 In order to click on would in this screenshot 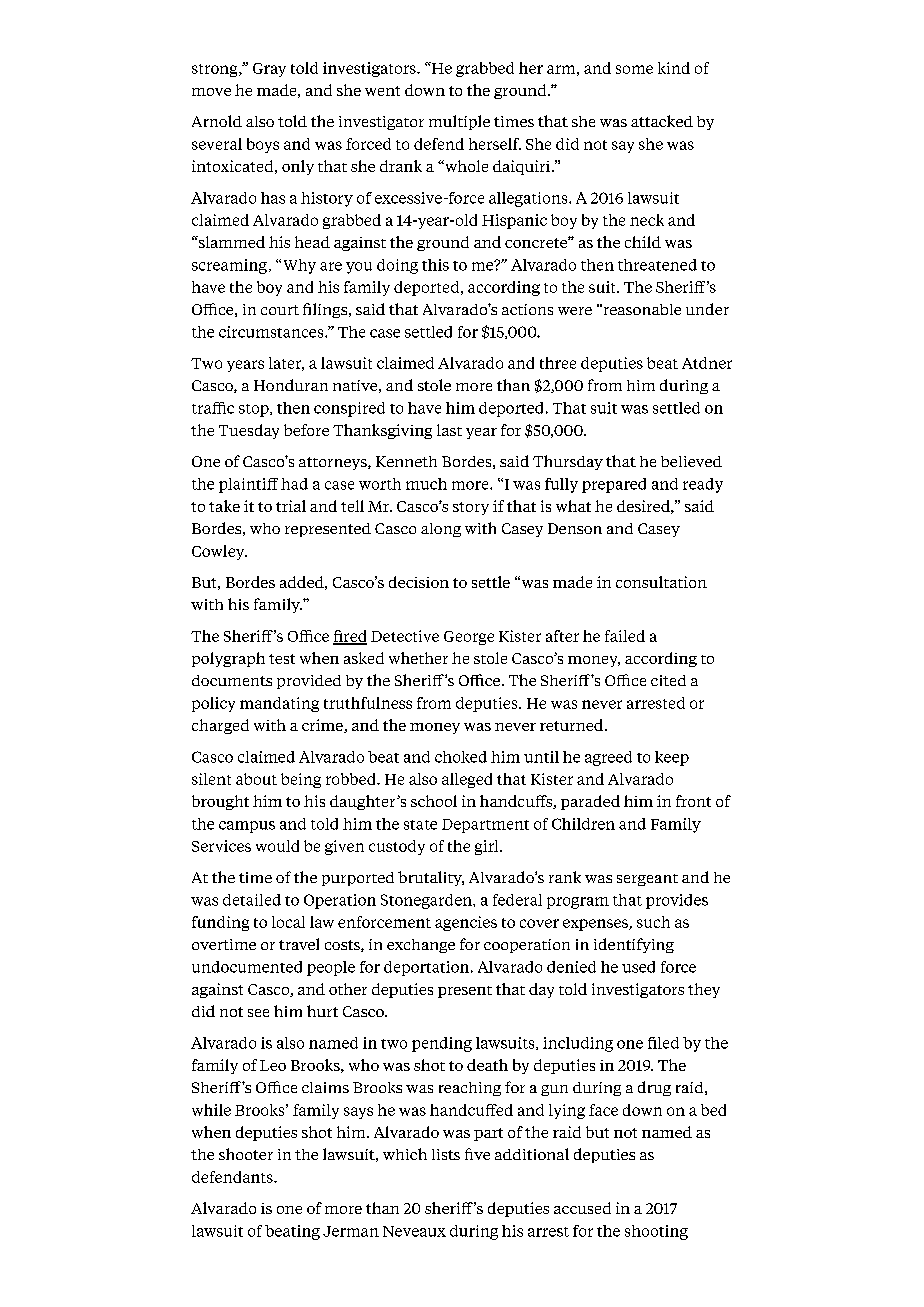, I will do `click(277, 846)`.
